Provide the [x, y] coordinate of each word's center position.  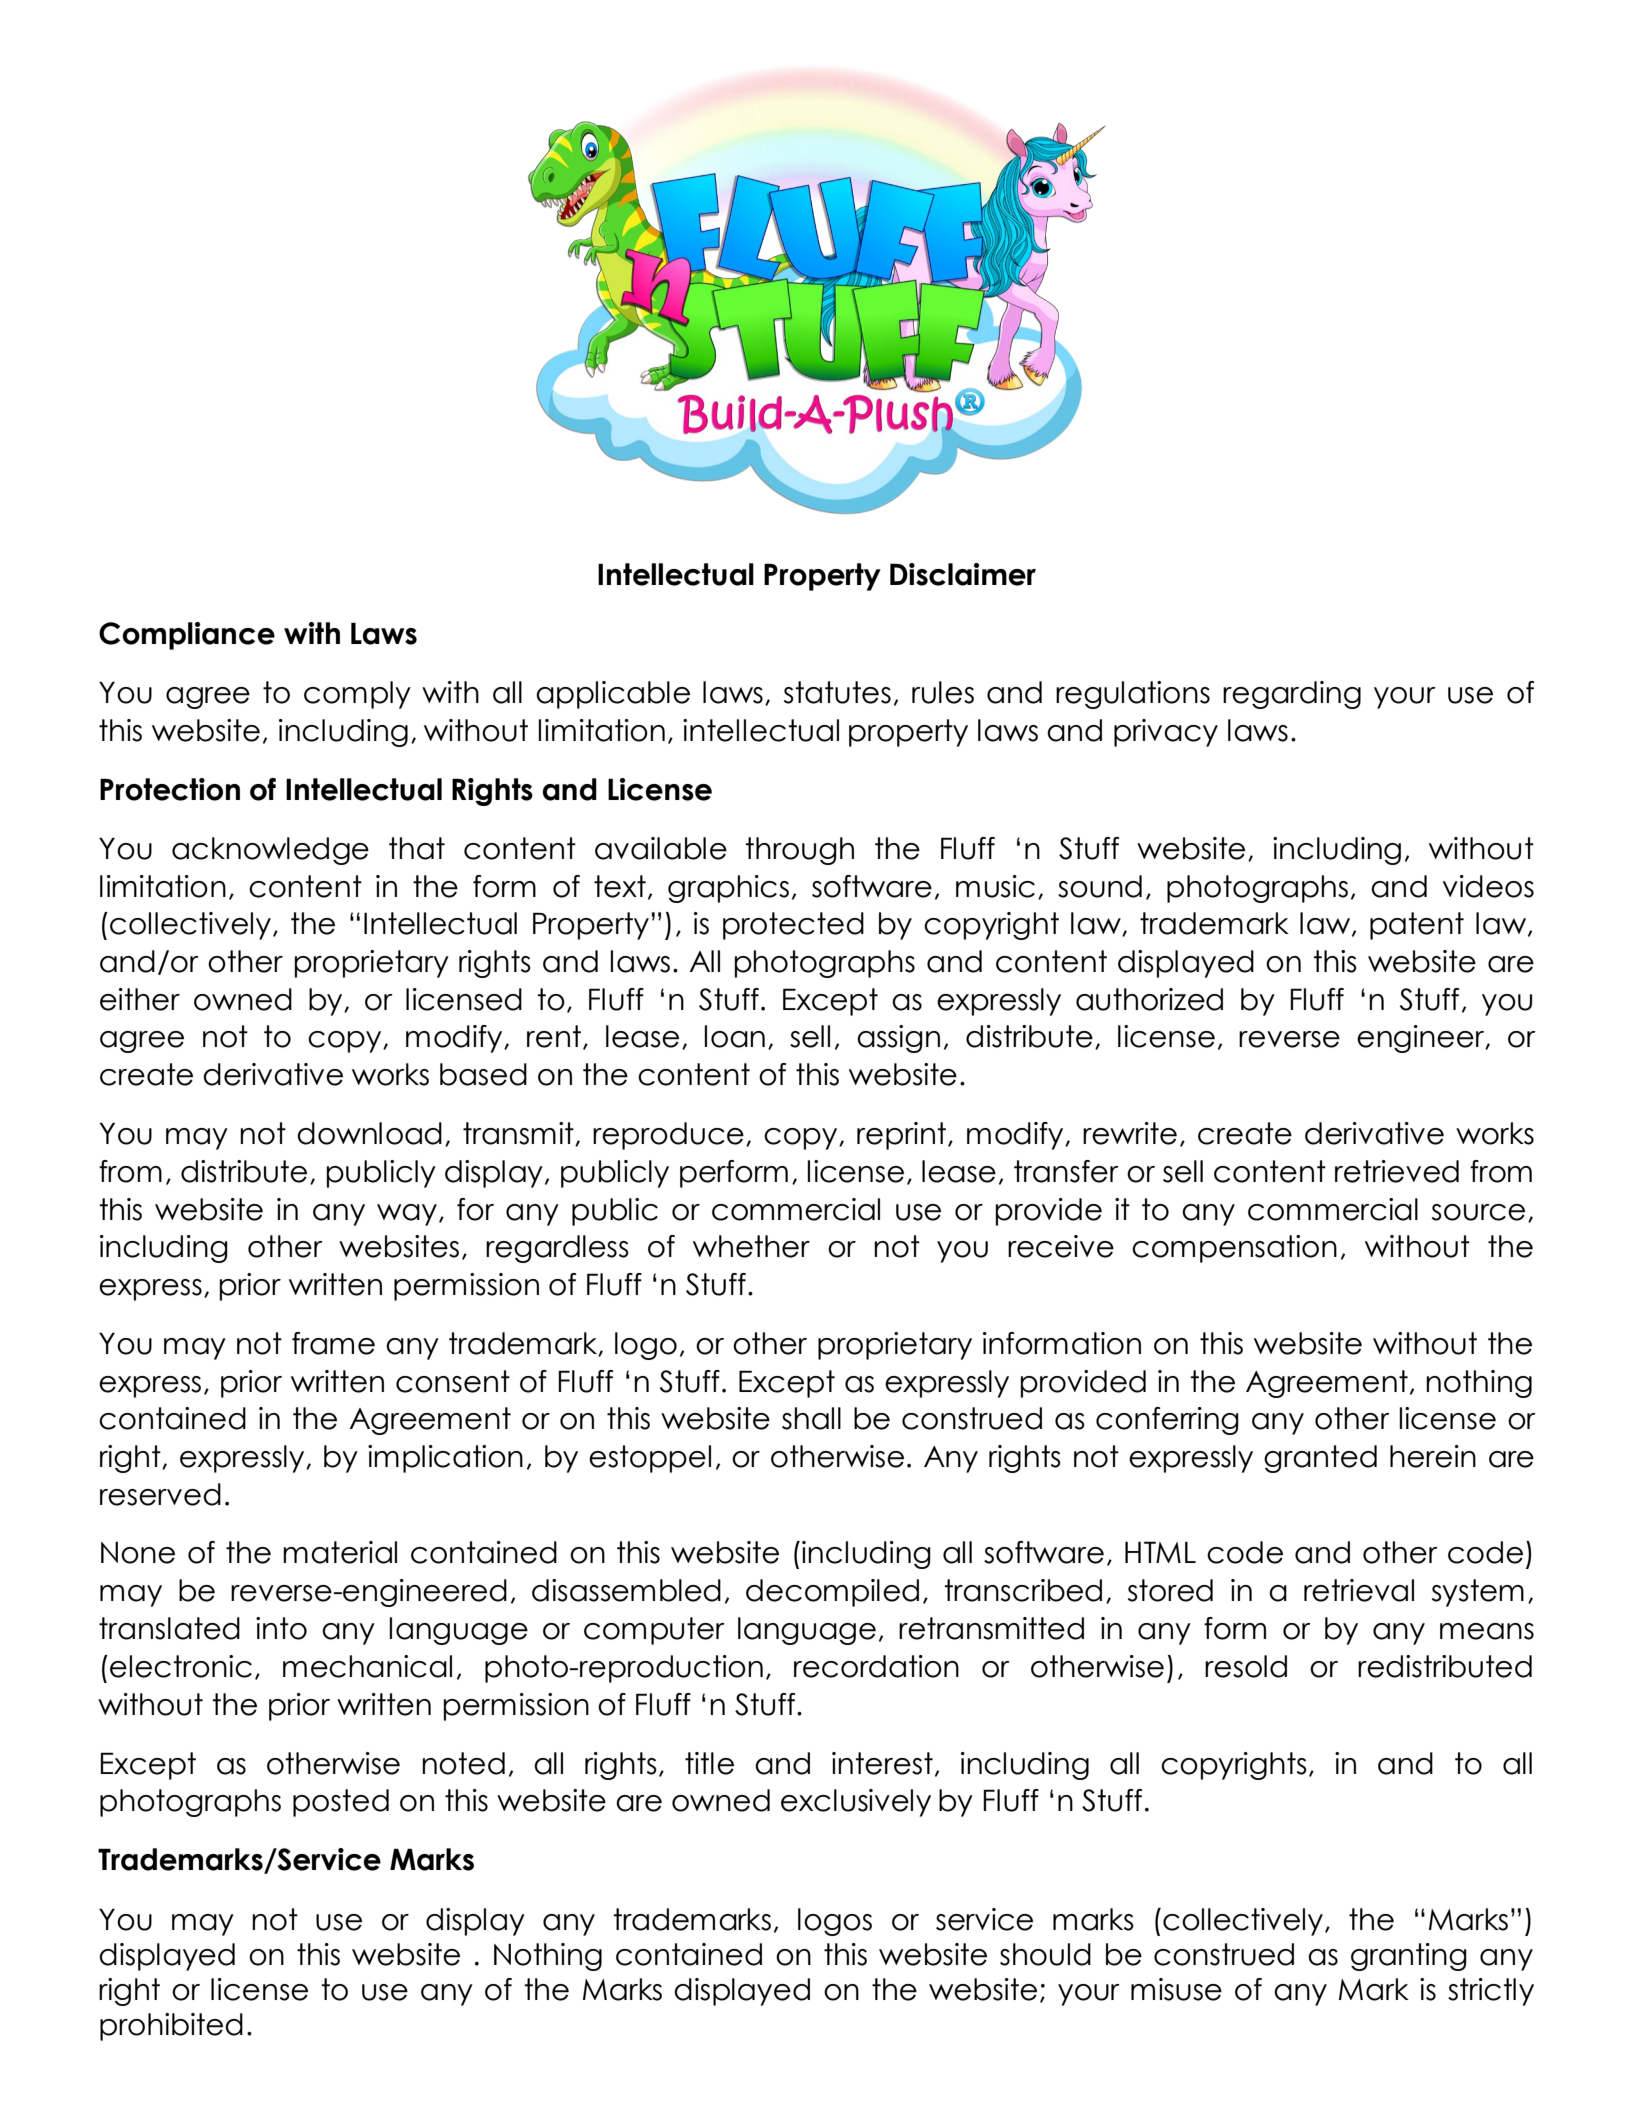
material [340, 1552]
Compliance [187, 636]
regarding [1292, 695]
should [1045, 1954]
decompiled [832, 1593]
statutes [837, 692]
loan [735, 1036]
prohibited [171, 2027]
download [369, 1133]
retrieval [1359, 1590]
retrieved [1397, 1171]
